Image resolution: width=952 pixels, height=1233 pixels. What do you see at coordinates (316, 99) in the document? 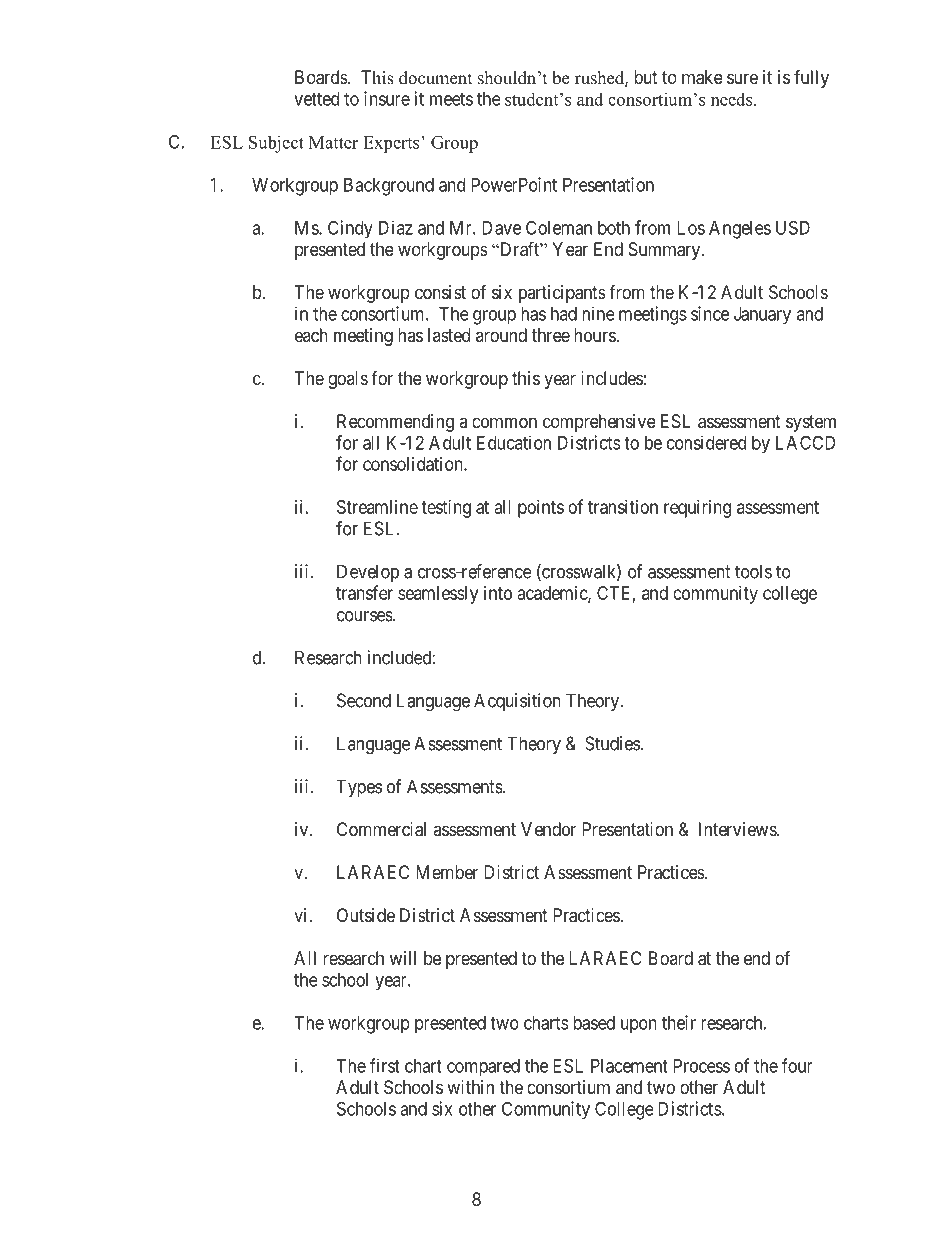
I see `vetted` at bounding box center [316, 99].
